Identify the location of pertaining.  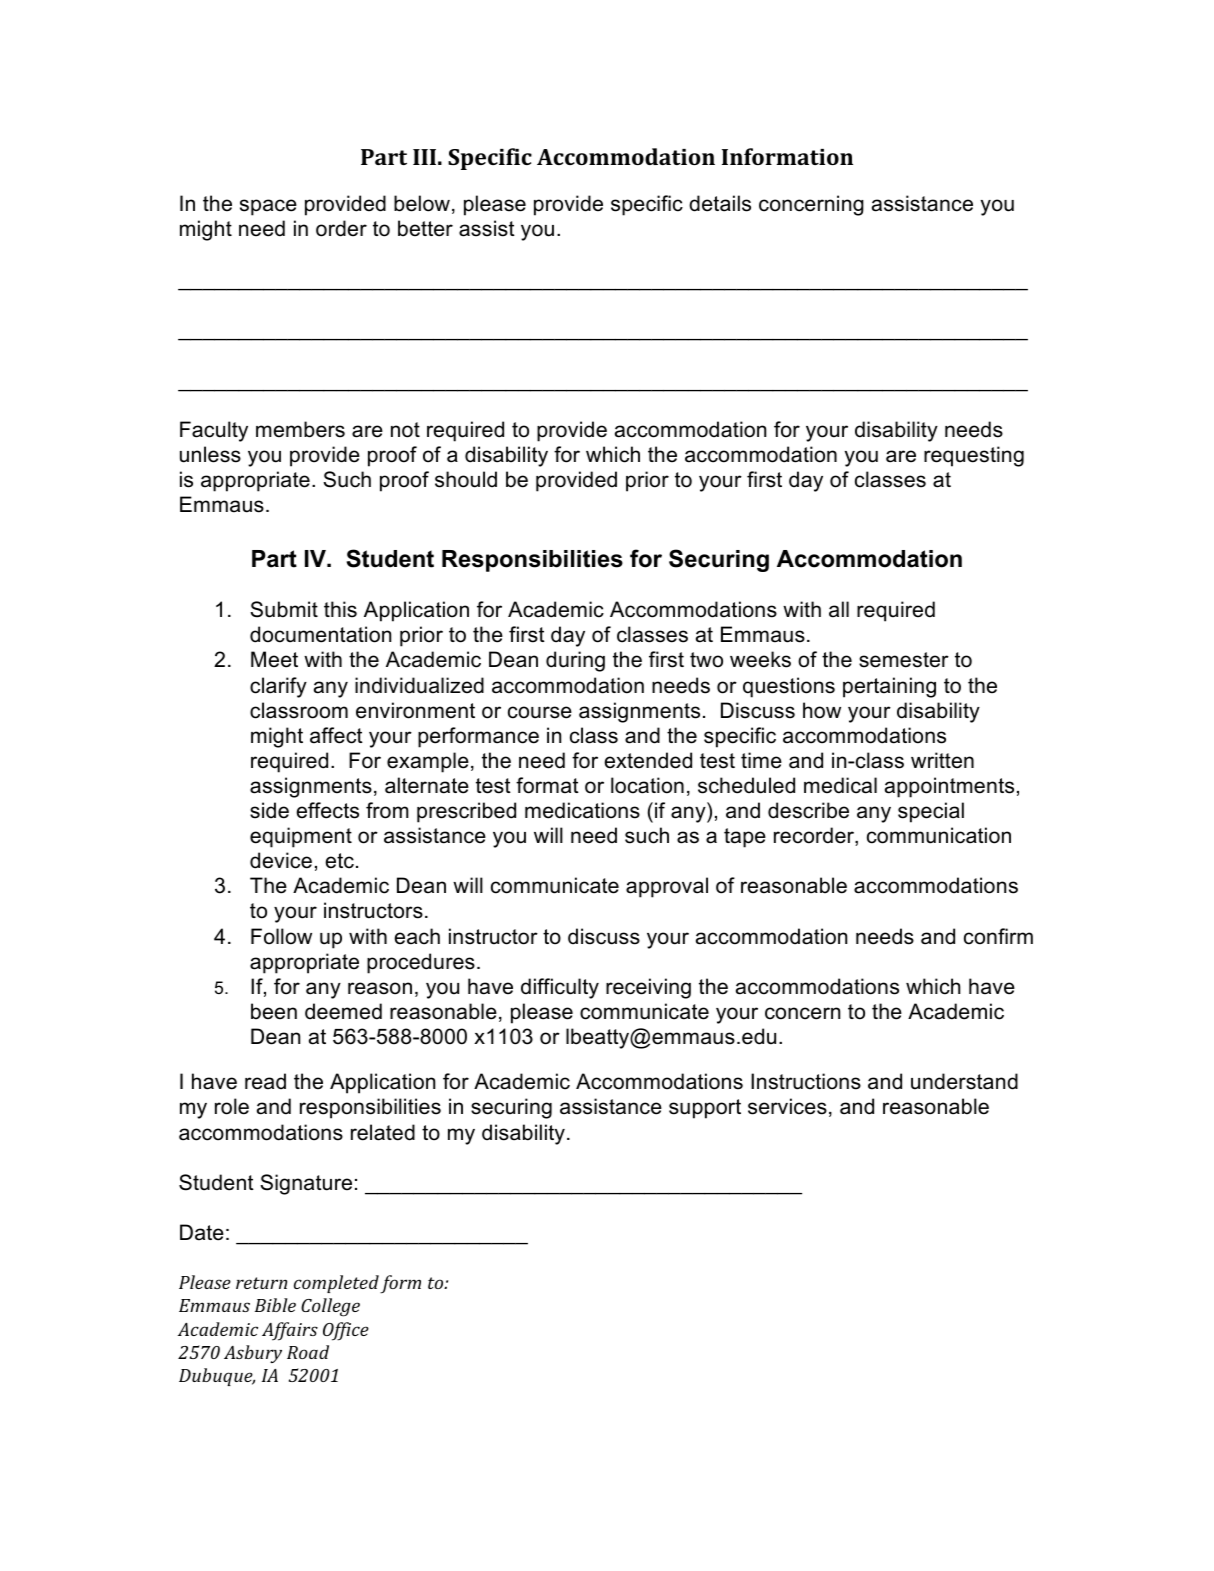
(889, 687).
